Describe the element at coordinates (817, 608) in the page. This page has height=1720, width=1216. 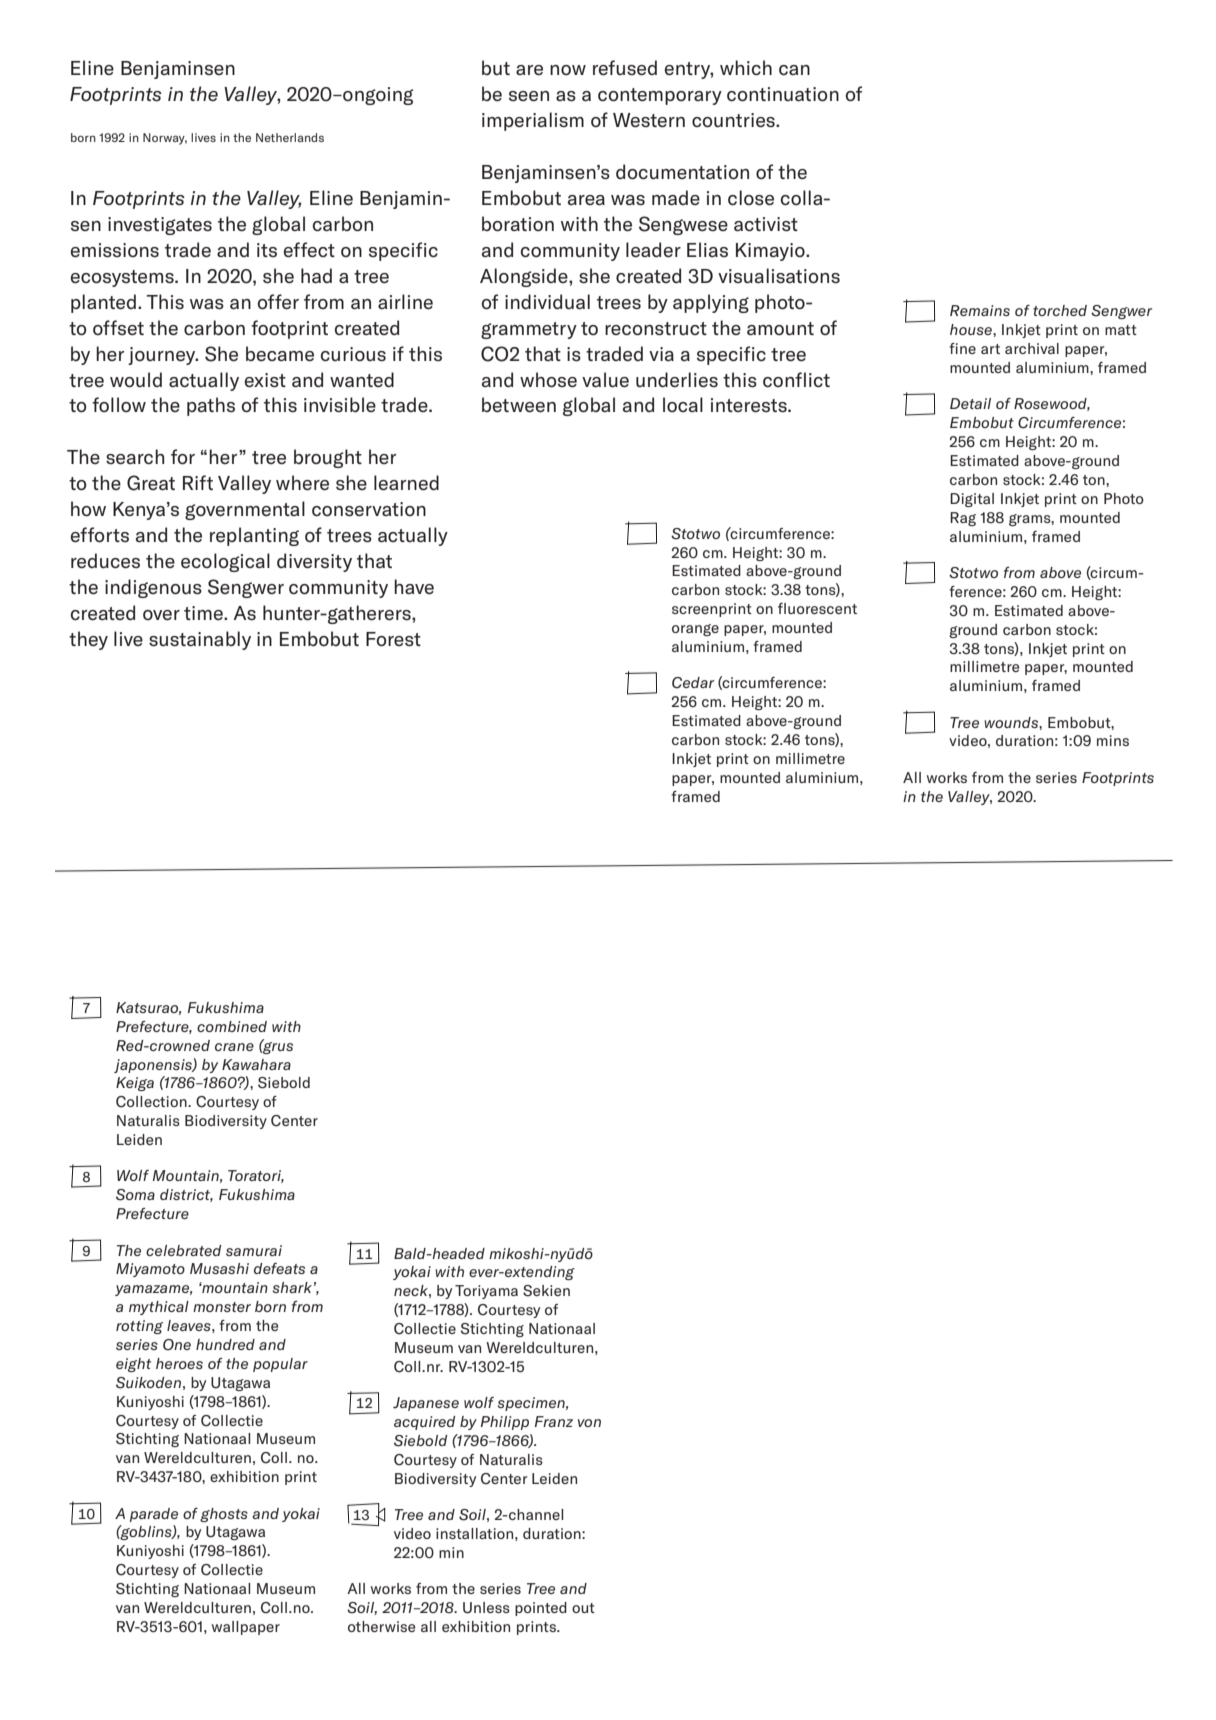
I see `fluorescent` at that location.
